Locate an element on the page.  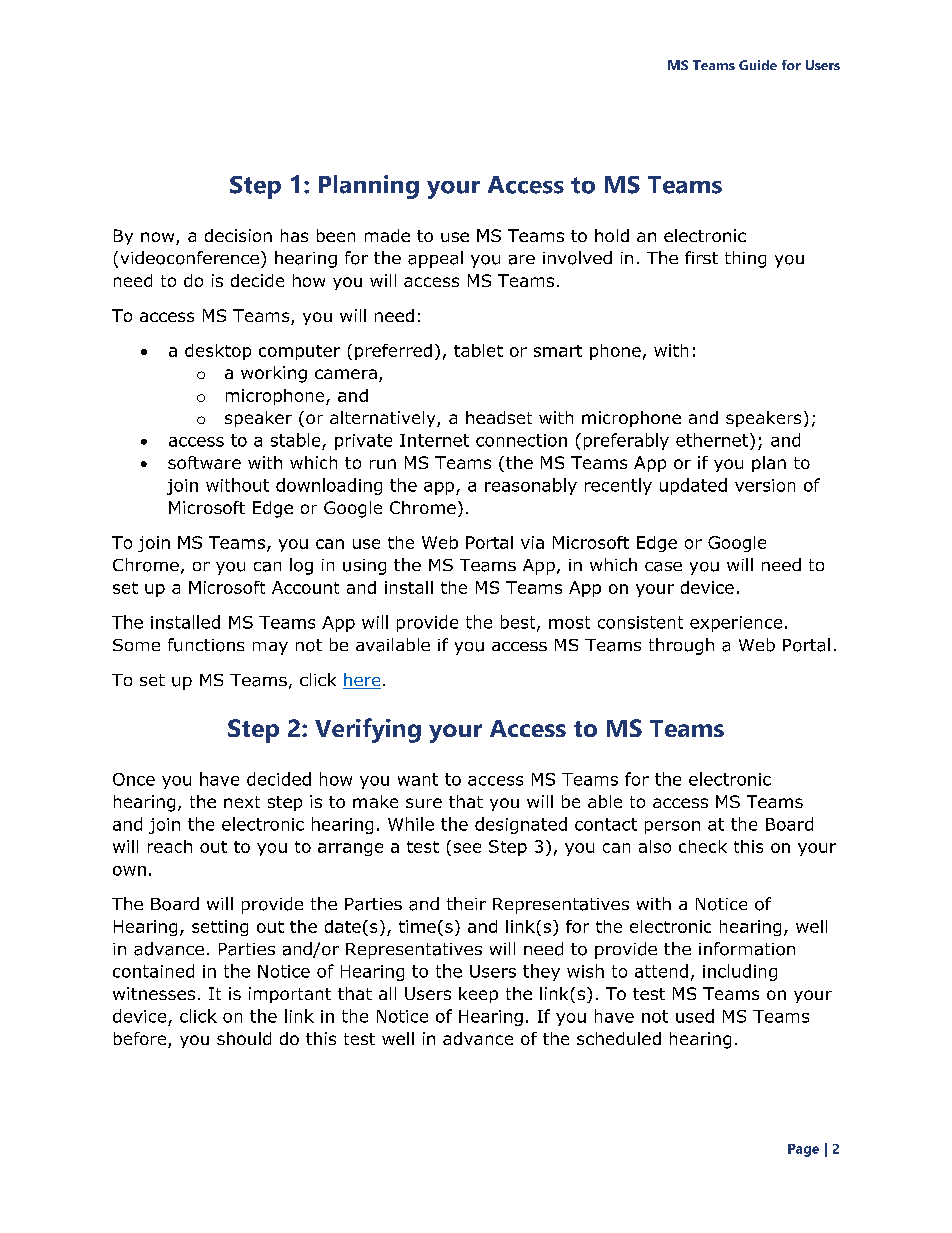
reach is located at coordinates (170, 846).
